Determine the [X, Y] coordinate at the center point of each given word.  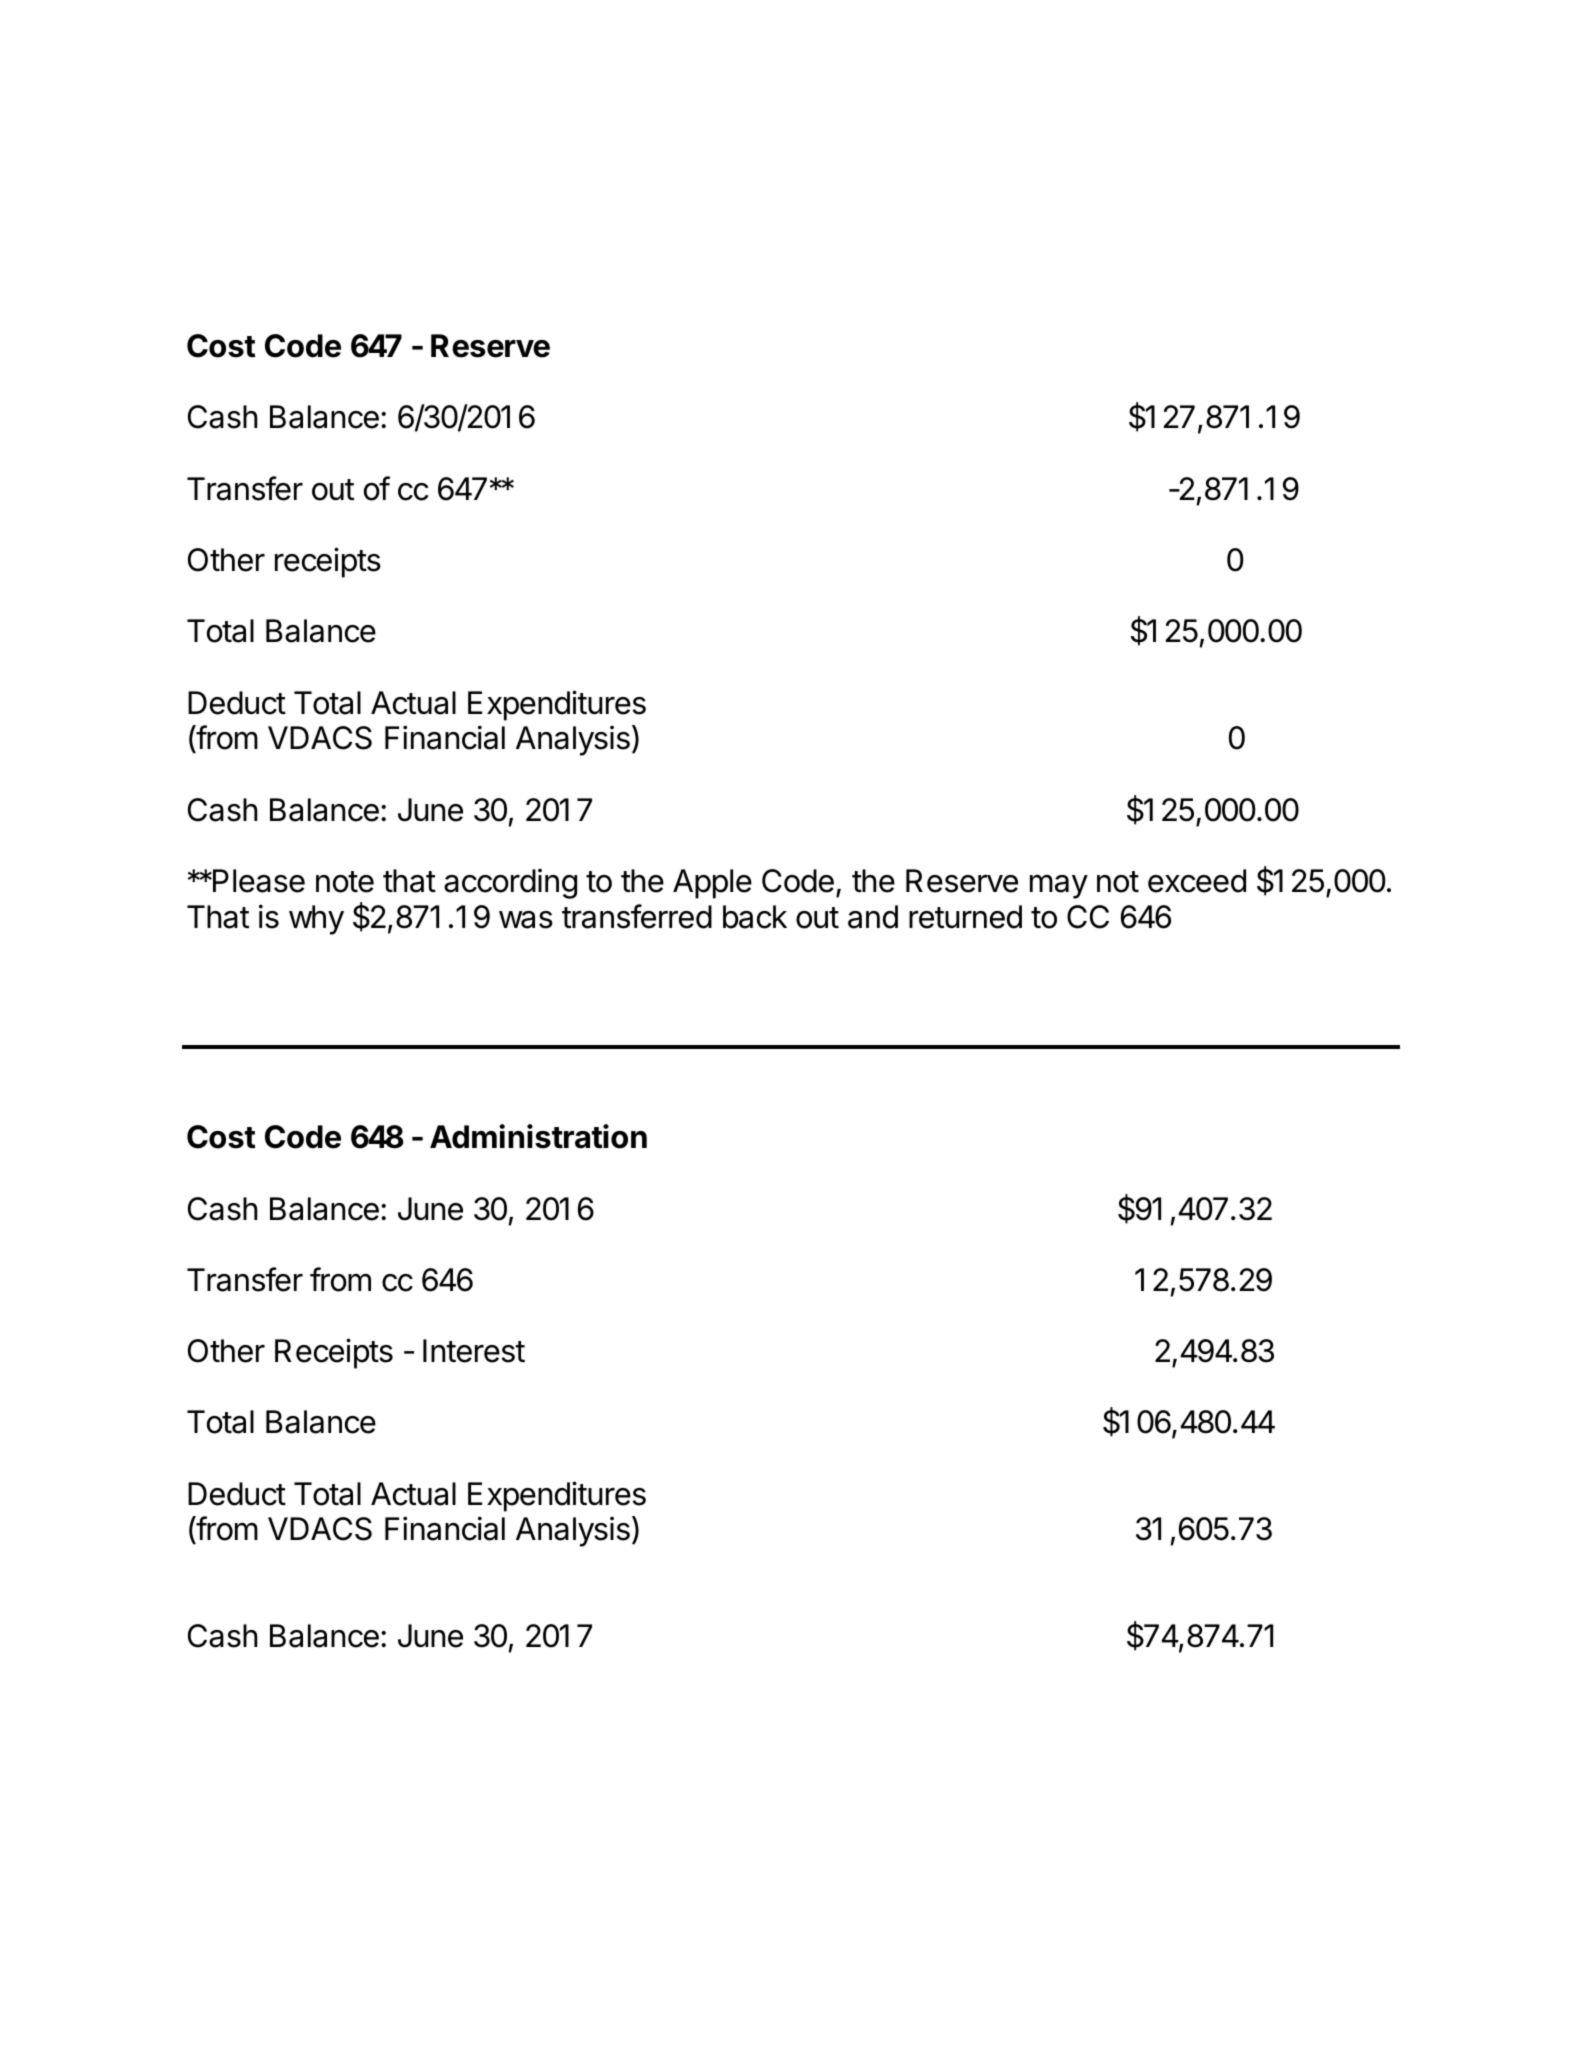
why [316, 920]
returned [965, 917]
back [755, 917]
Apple [712, 884]
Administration [538, 1136]
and [873, 917]
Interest [474, 1351]
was [526, 920]
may [1059, 887]
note [345, 882]
